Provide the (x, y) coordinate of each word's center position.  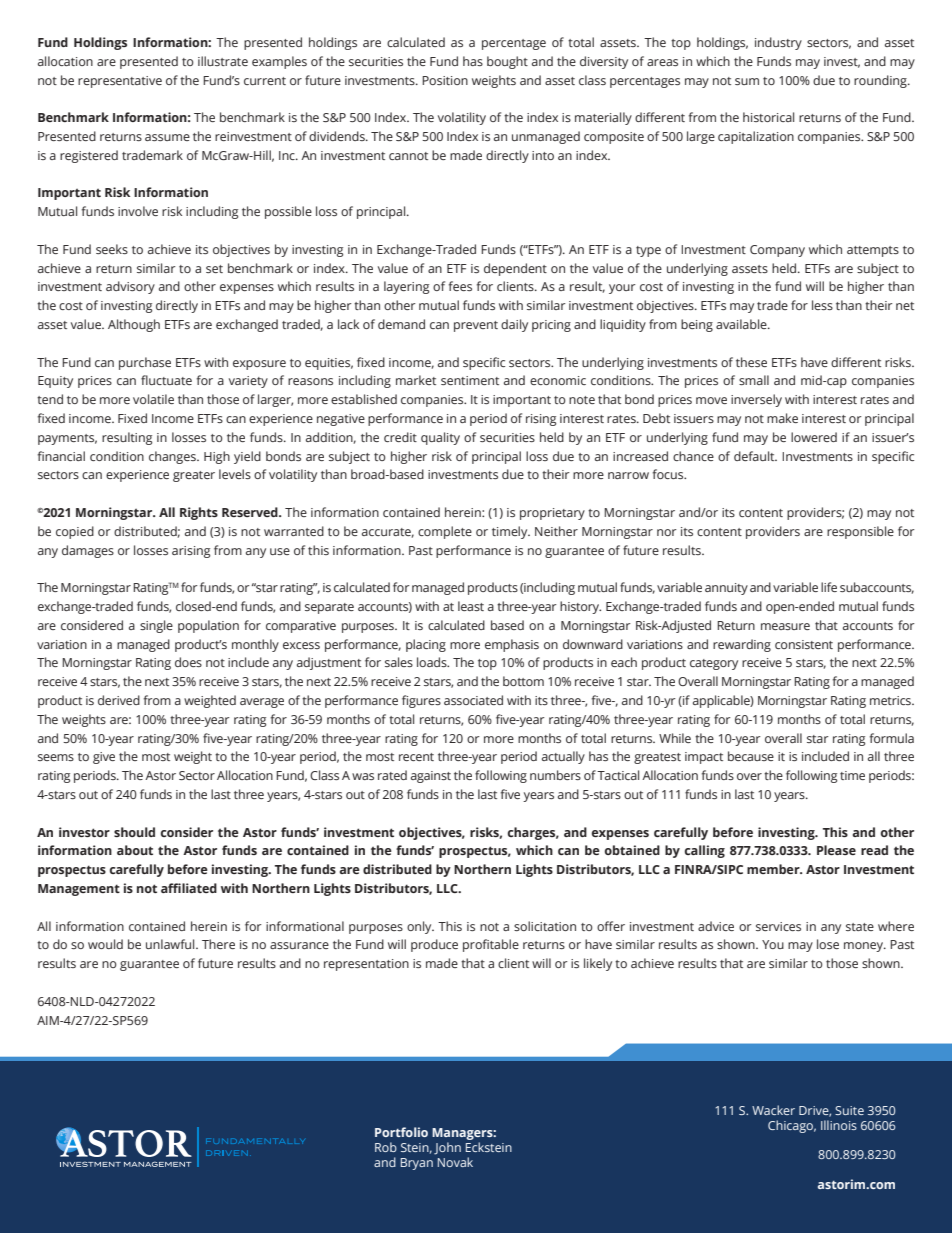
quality (440, 438)
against (431, 777)
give (104, 758)
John (447, 1148)
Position (445, 80)
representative (120, 82)
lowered (814, 437)
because (751, 756)
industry (778, 43)
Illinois (839, 1125)
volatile (153, 399)
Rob (386, 1147)
